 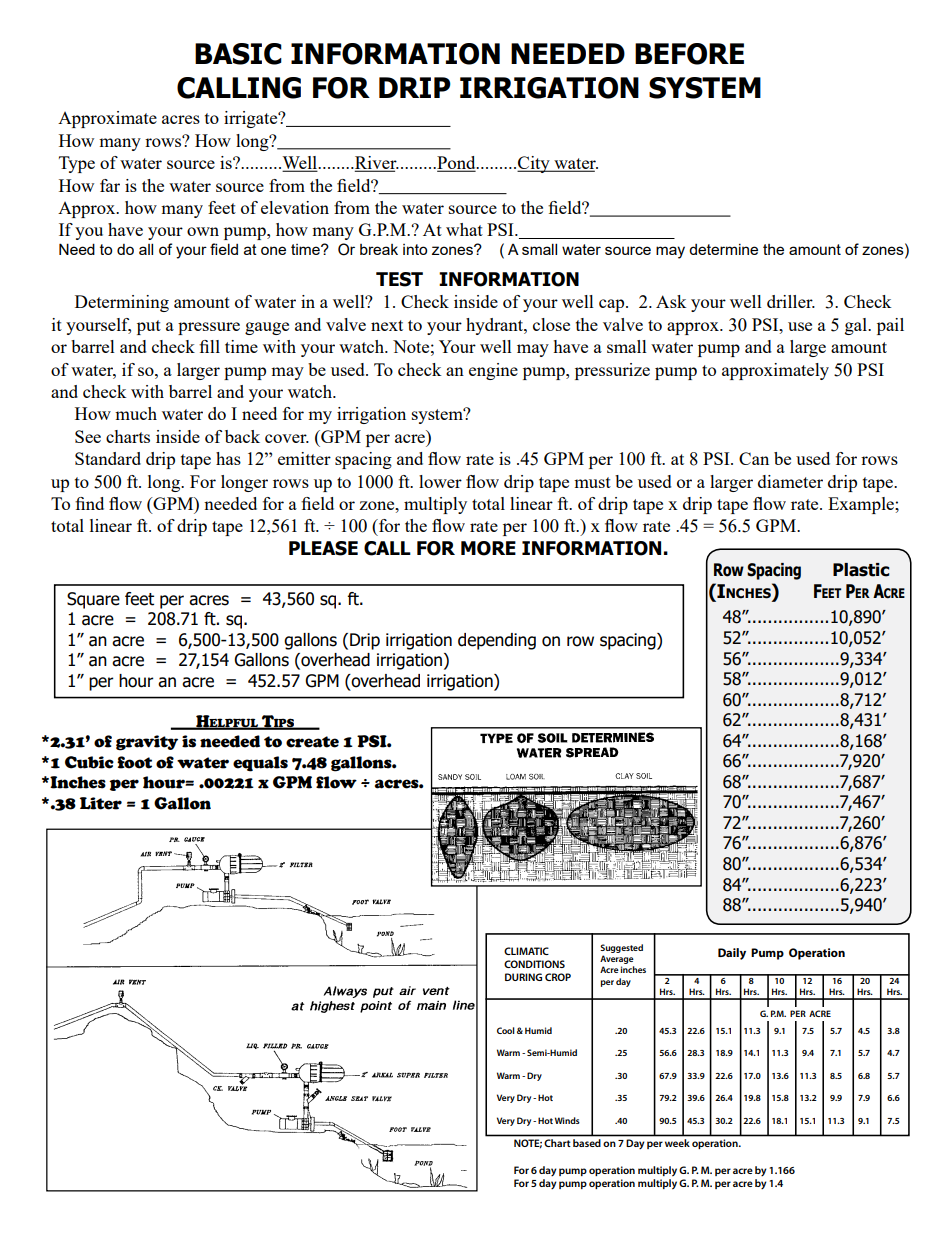 I want to click on Square, so click(x=93, y=600).
